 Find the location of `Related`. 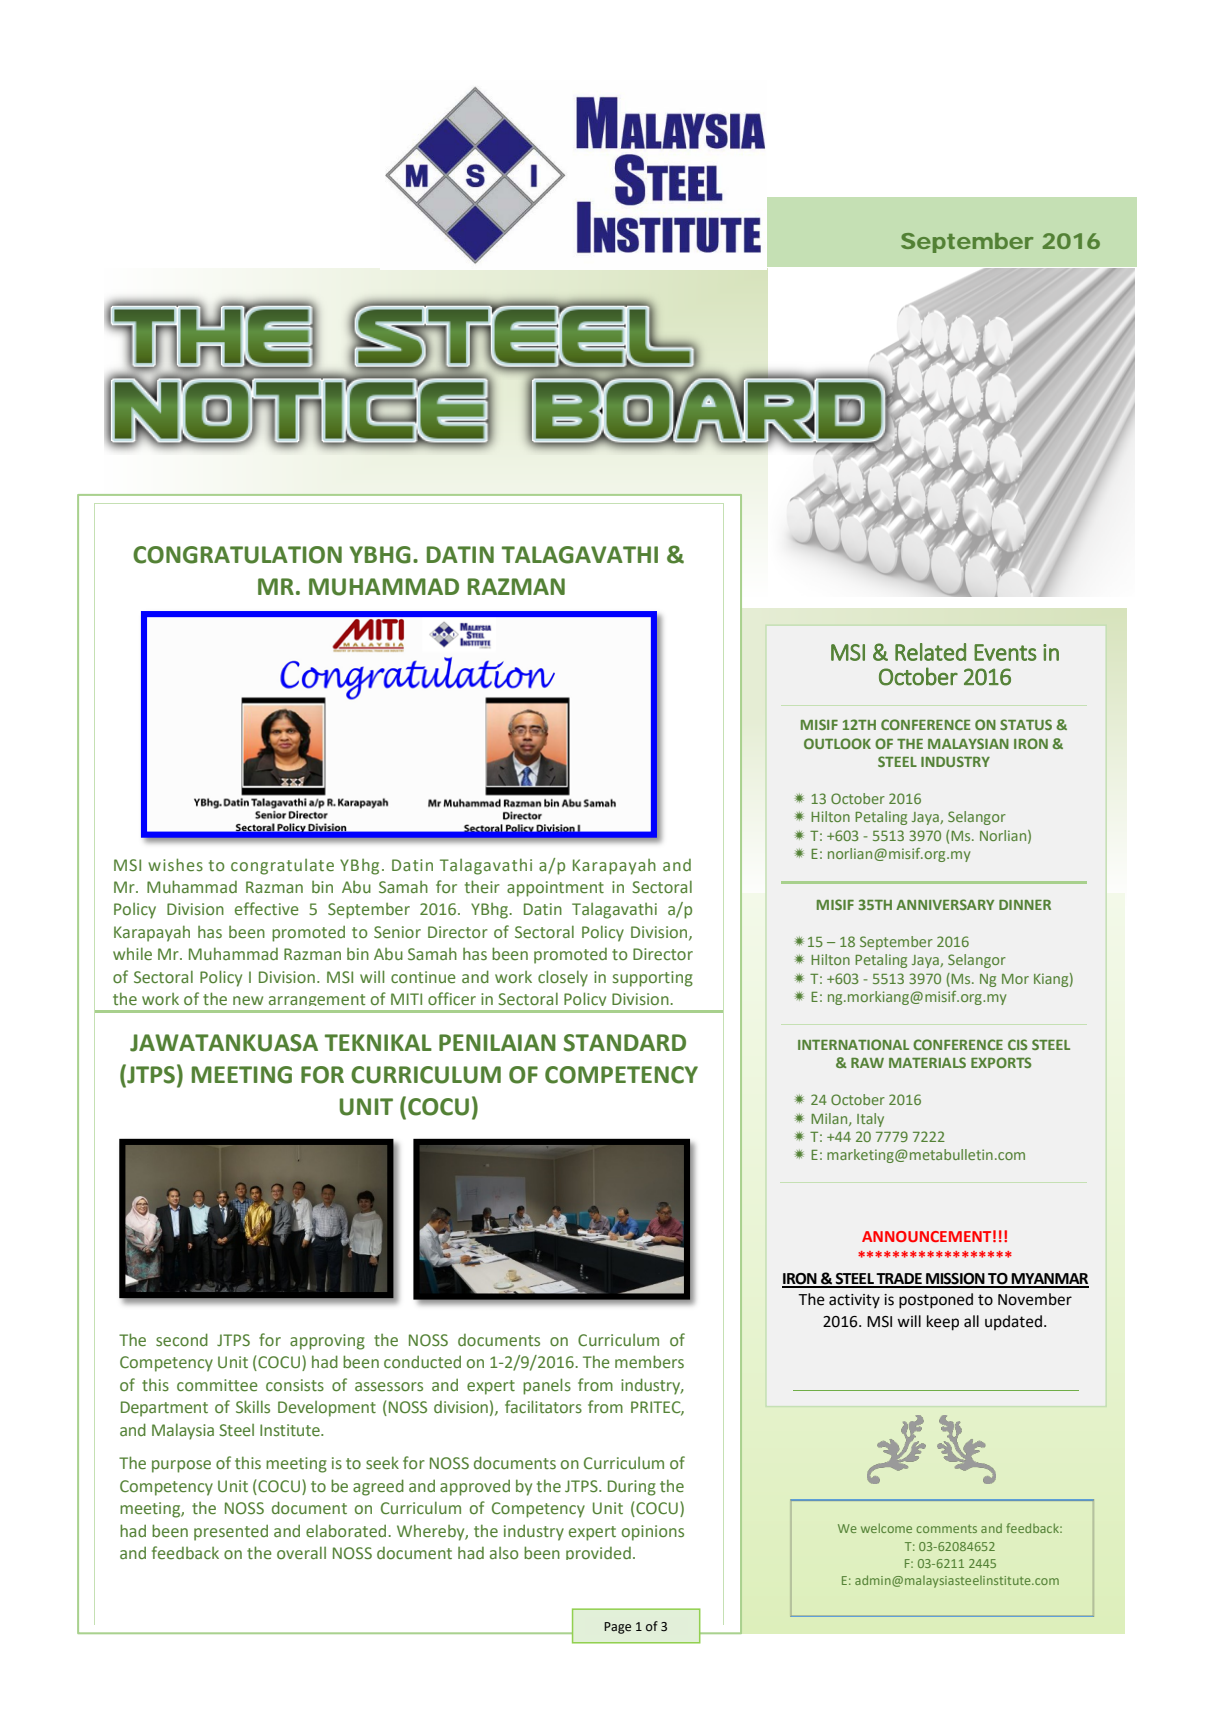

Related is located at coordinates (930, 652).
